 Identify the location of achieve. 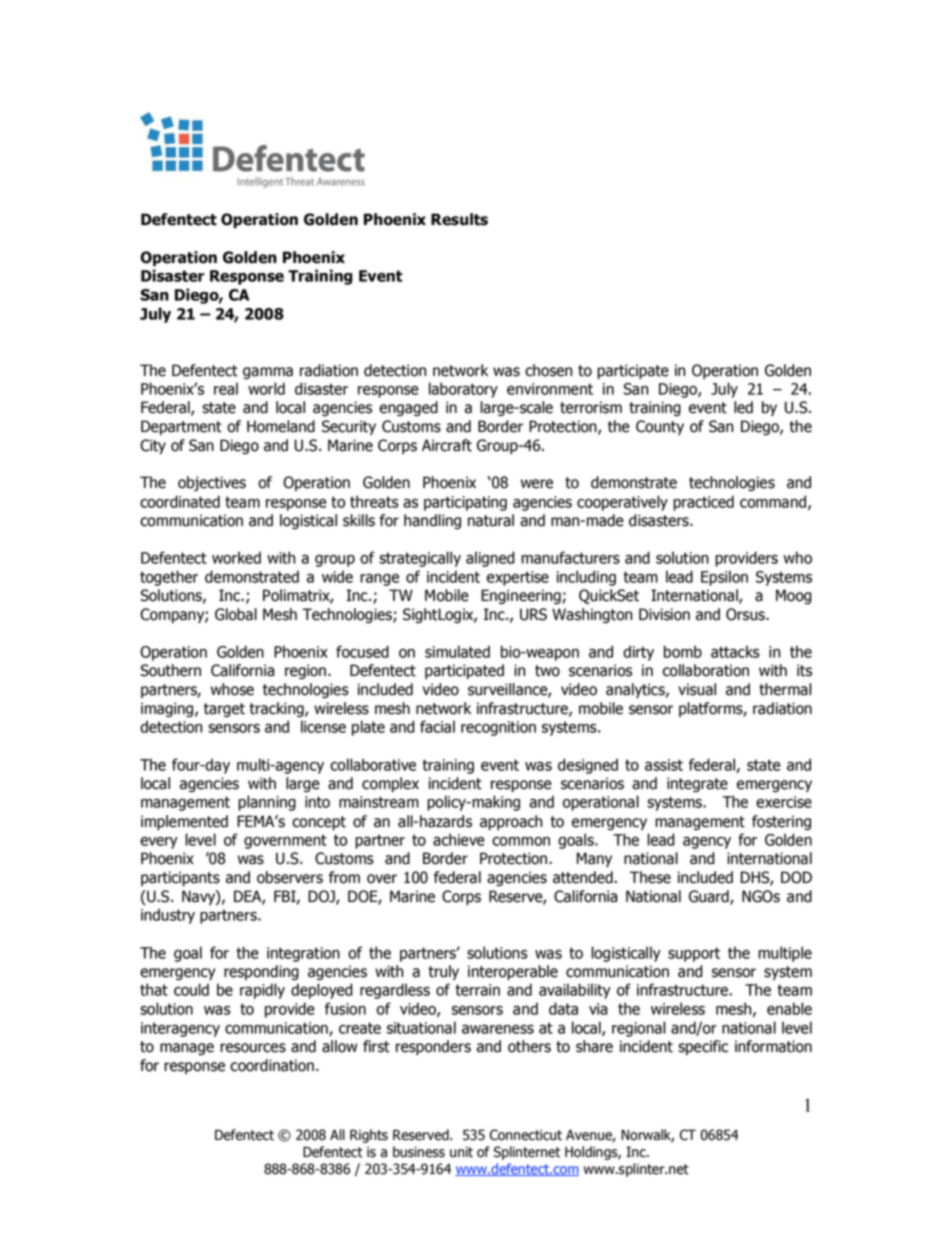
(459, 839).
